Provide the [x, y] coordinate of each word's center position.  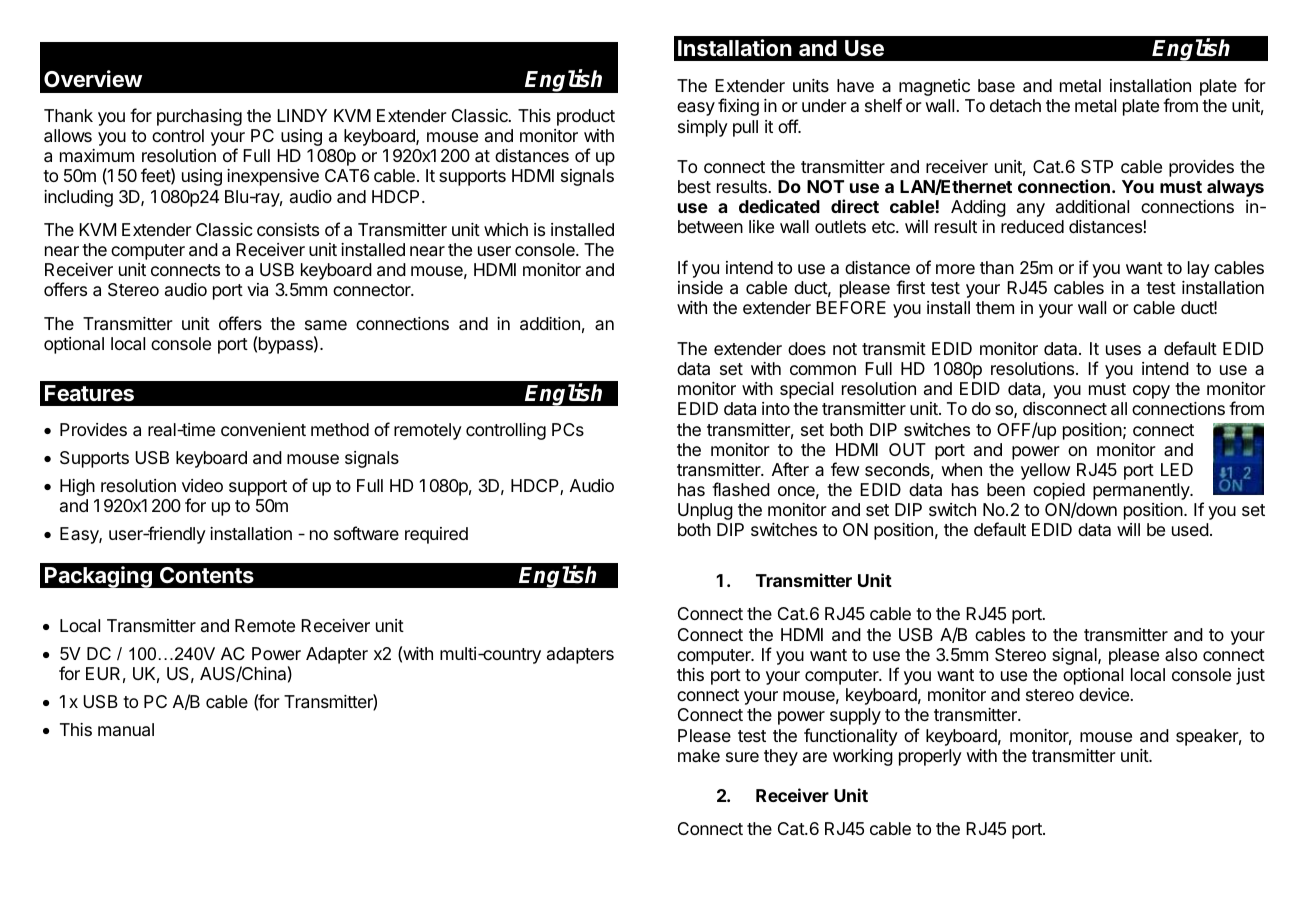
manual [126, 730]
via [257, 290]
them [995, 307]
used [1190, 529]
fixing [738, 107]
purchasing [199, 117]
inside [700, 287]
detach [1015, 106]
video [202, 485]
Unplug [705, 511]
